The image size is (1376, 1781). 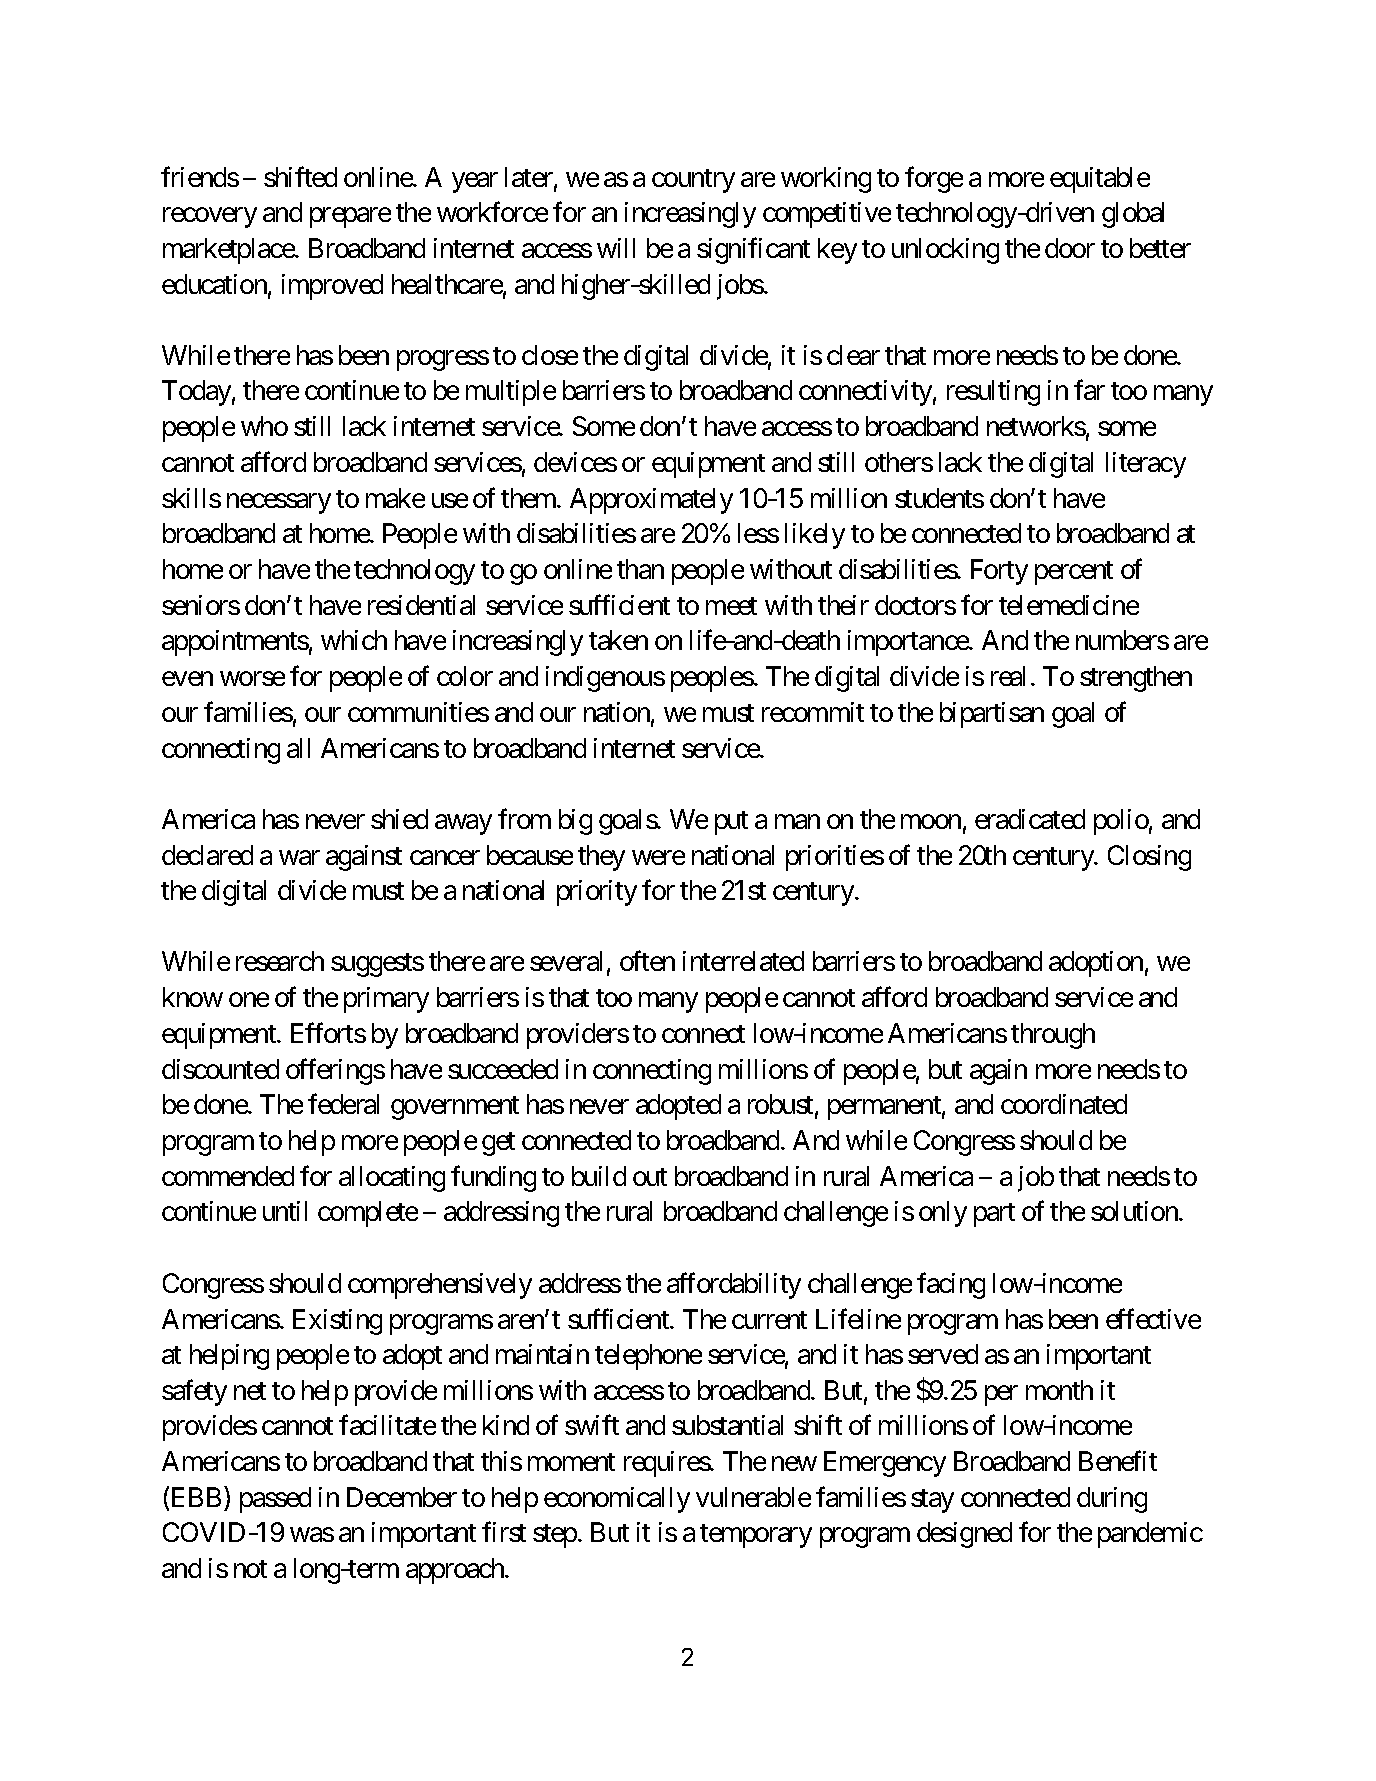 I want to click on door, so click(x=1070, y=248).
